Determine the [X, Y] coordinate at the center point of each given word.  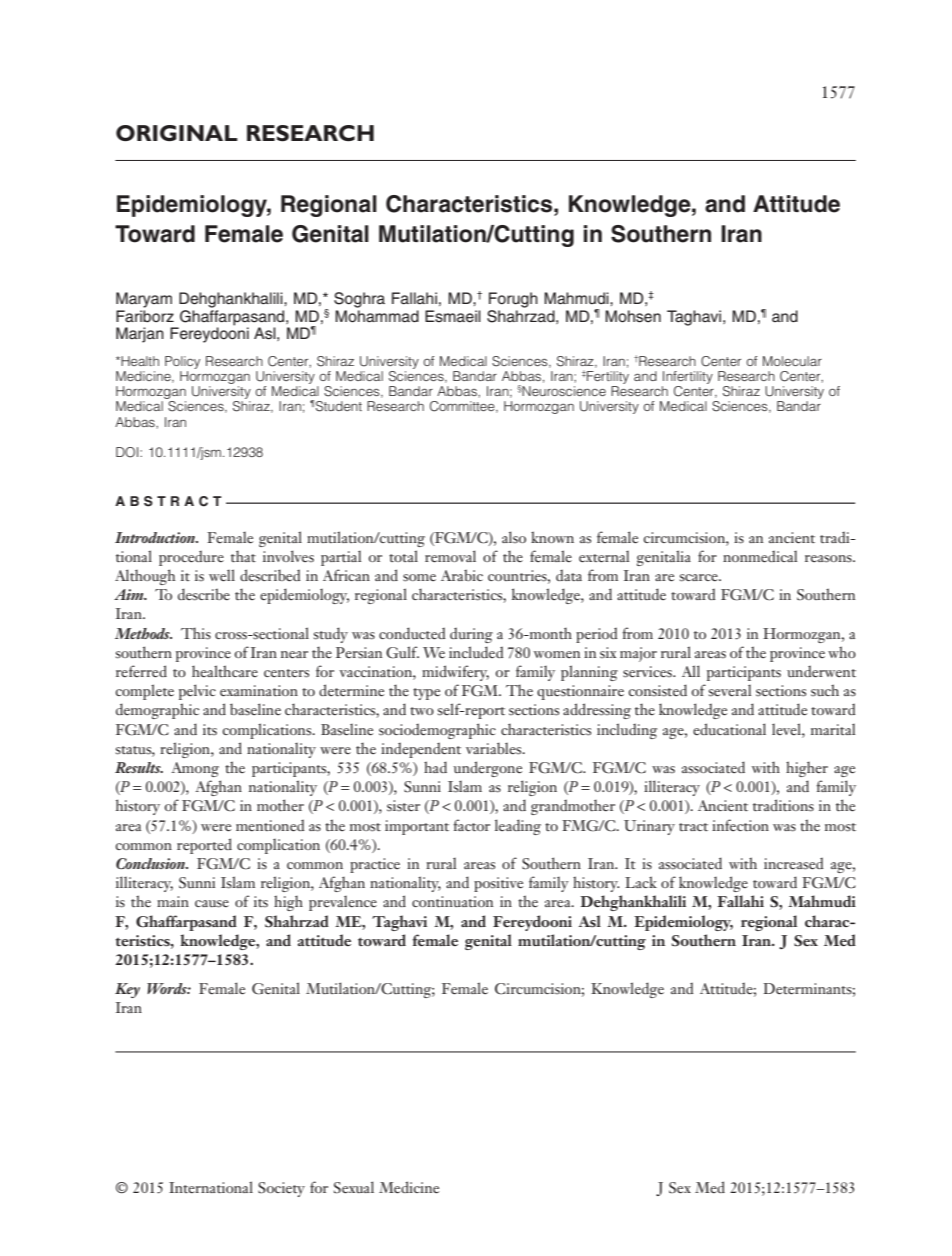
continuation [452, 901]
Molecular [792, 361]
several [730, 690]
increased [793, 863]
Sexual [354, 1187]
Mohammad [377, 316]
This [196, 633]
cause [212, 903]
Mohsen [633, 316]
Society [281, 1189]
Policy [182, 362]
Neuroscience [563, 391]
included [476, 652]
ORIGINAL [177, 133]
